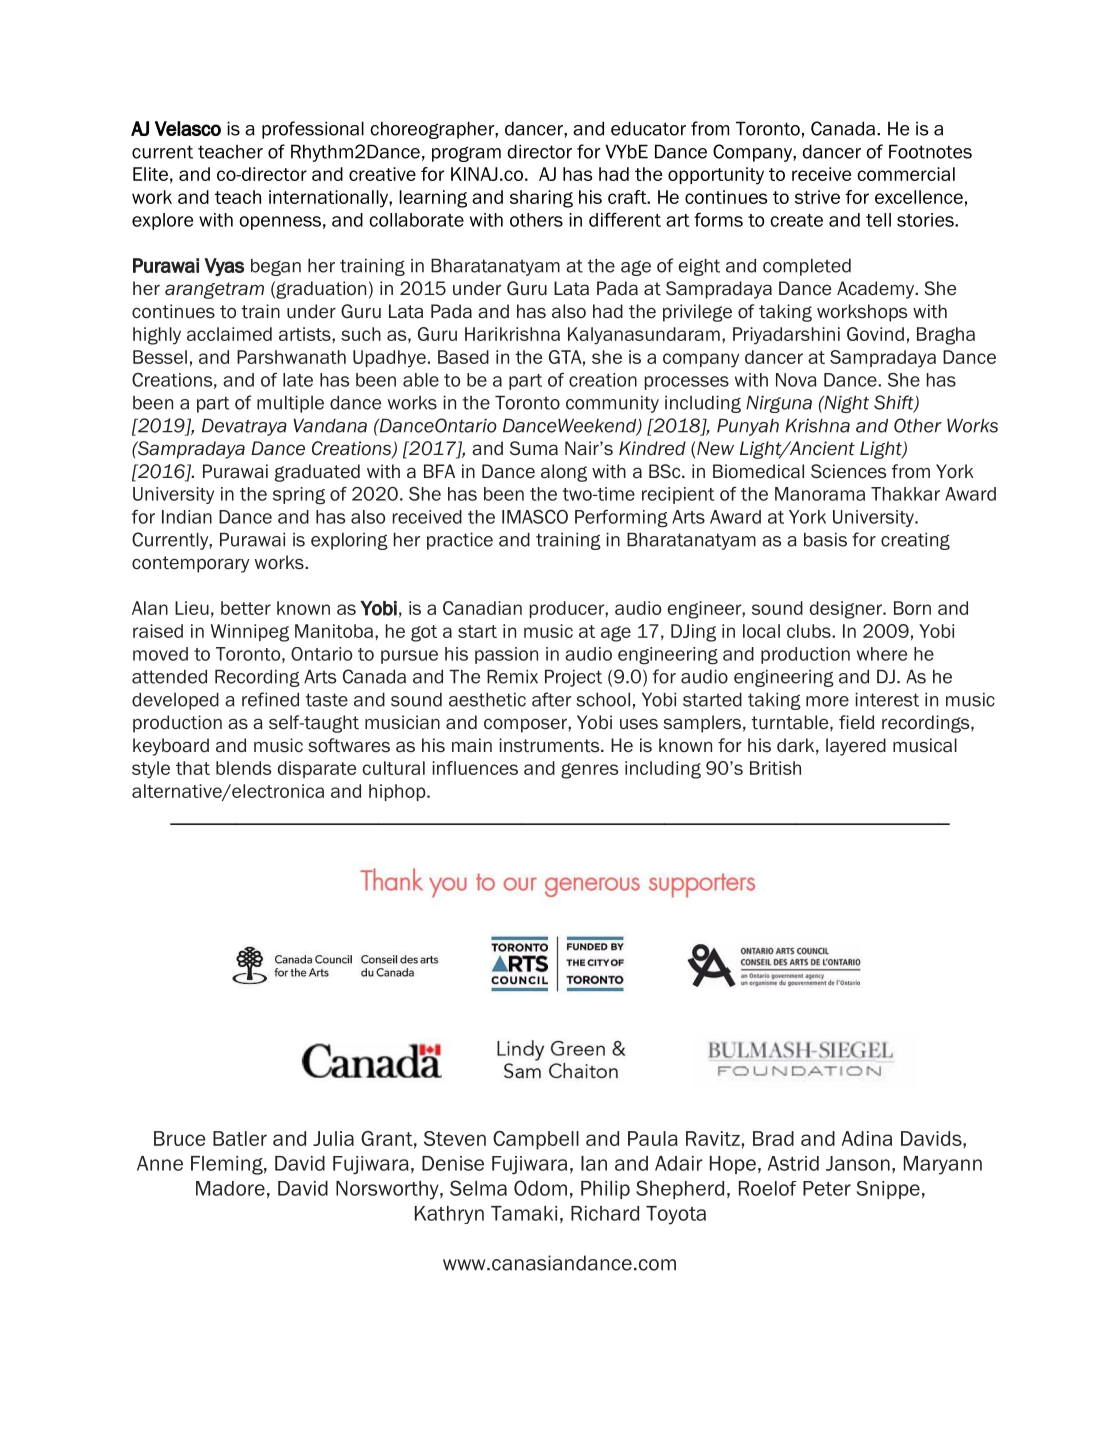 This screenshot has height=1450, width=1120. I want to click on sharing, so click(541, 199).
